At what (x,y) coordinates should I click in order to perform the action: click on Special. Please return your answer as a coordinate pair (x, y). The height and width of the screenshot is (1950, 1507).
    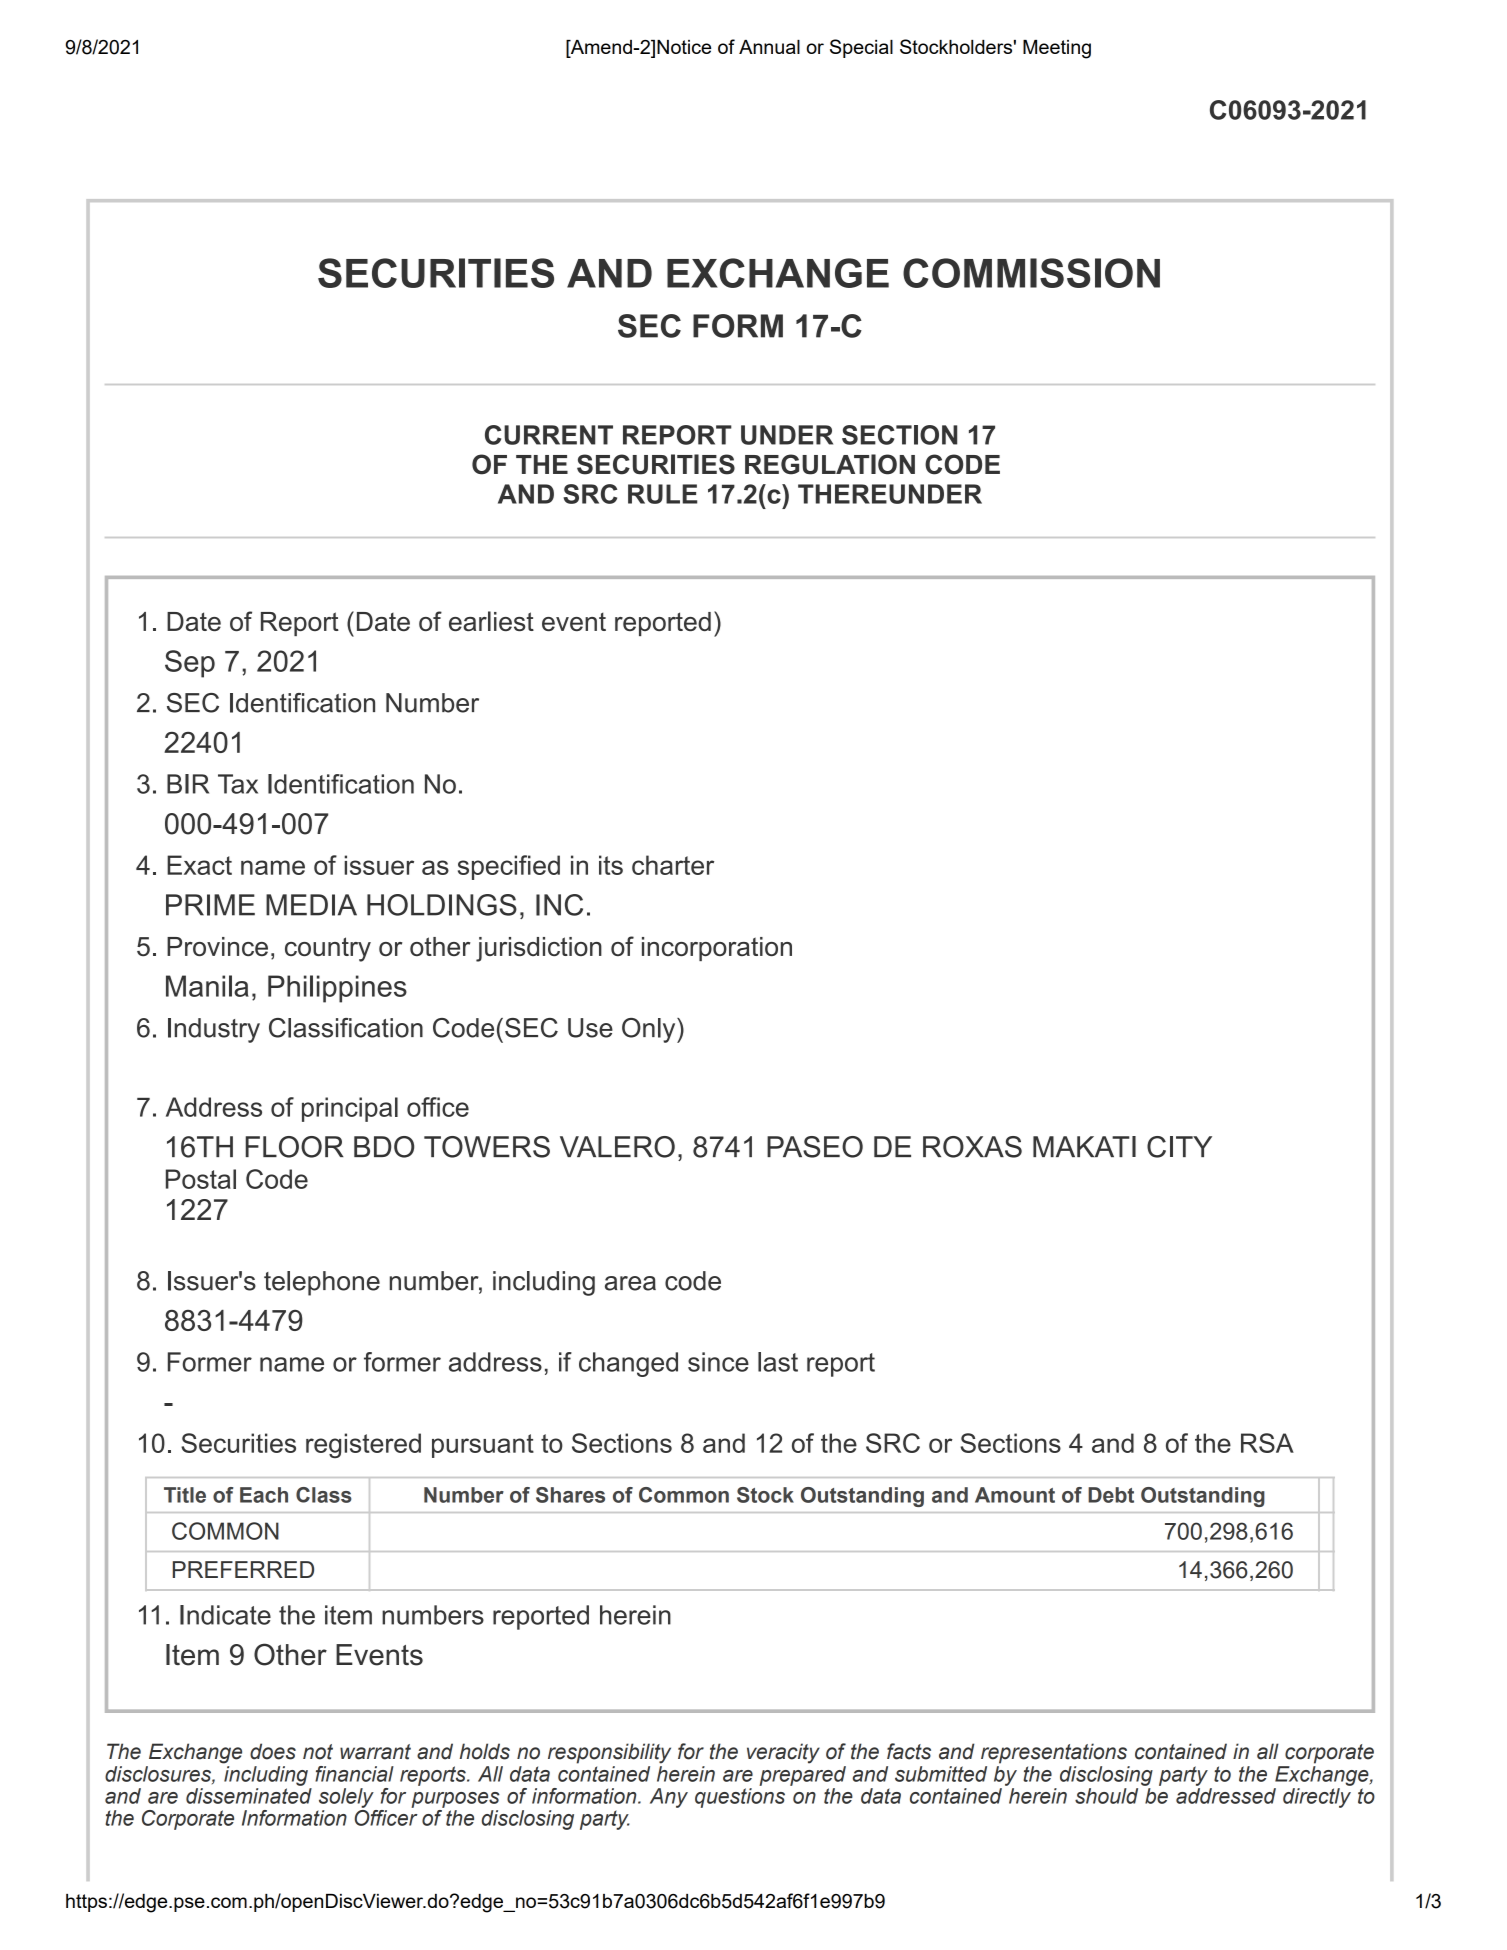
    Looking at the image, I should click on (861, 48).
